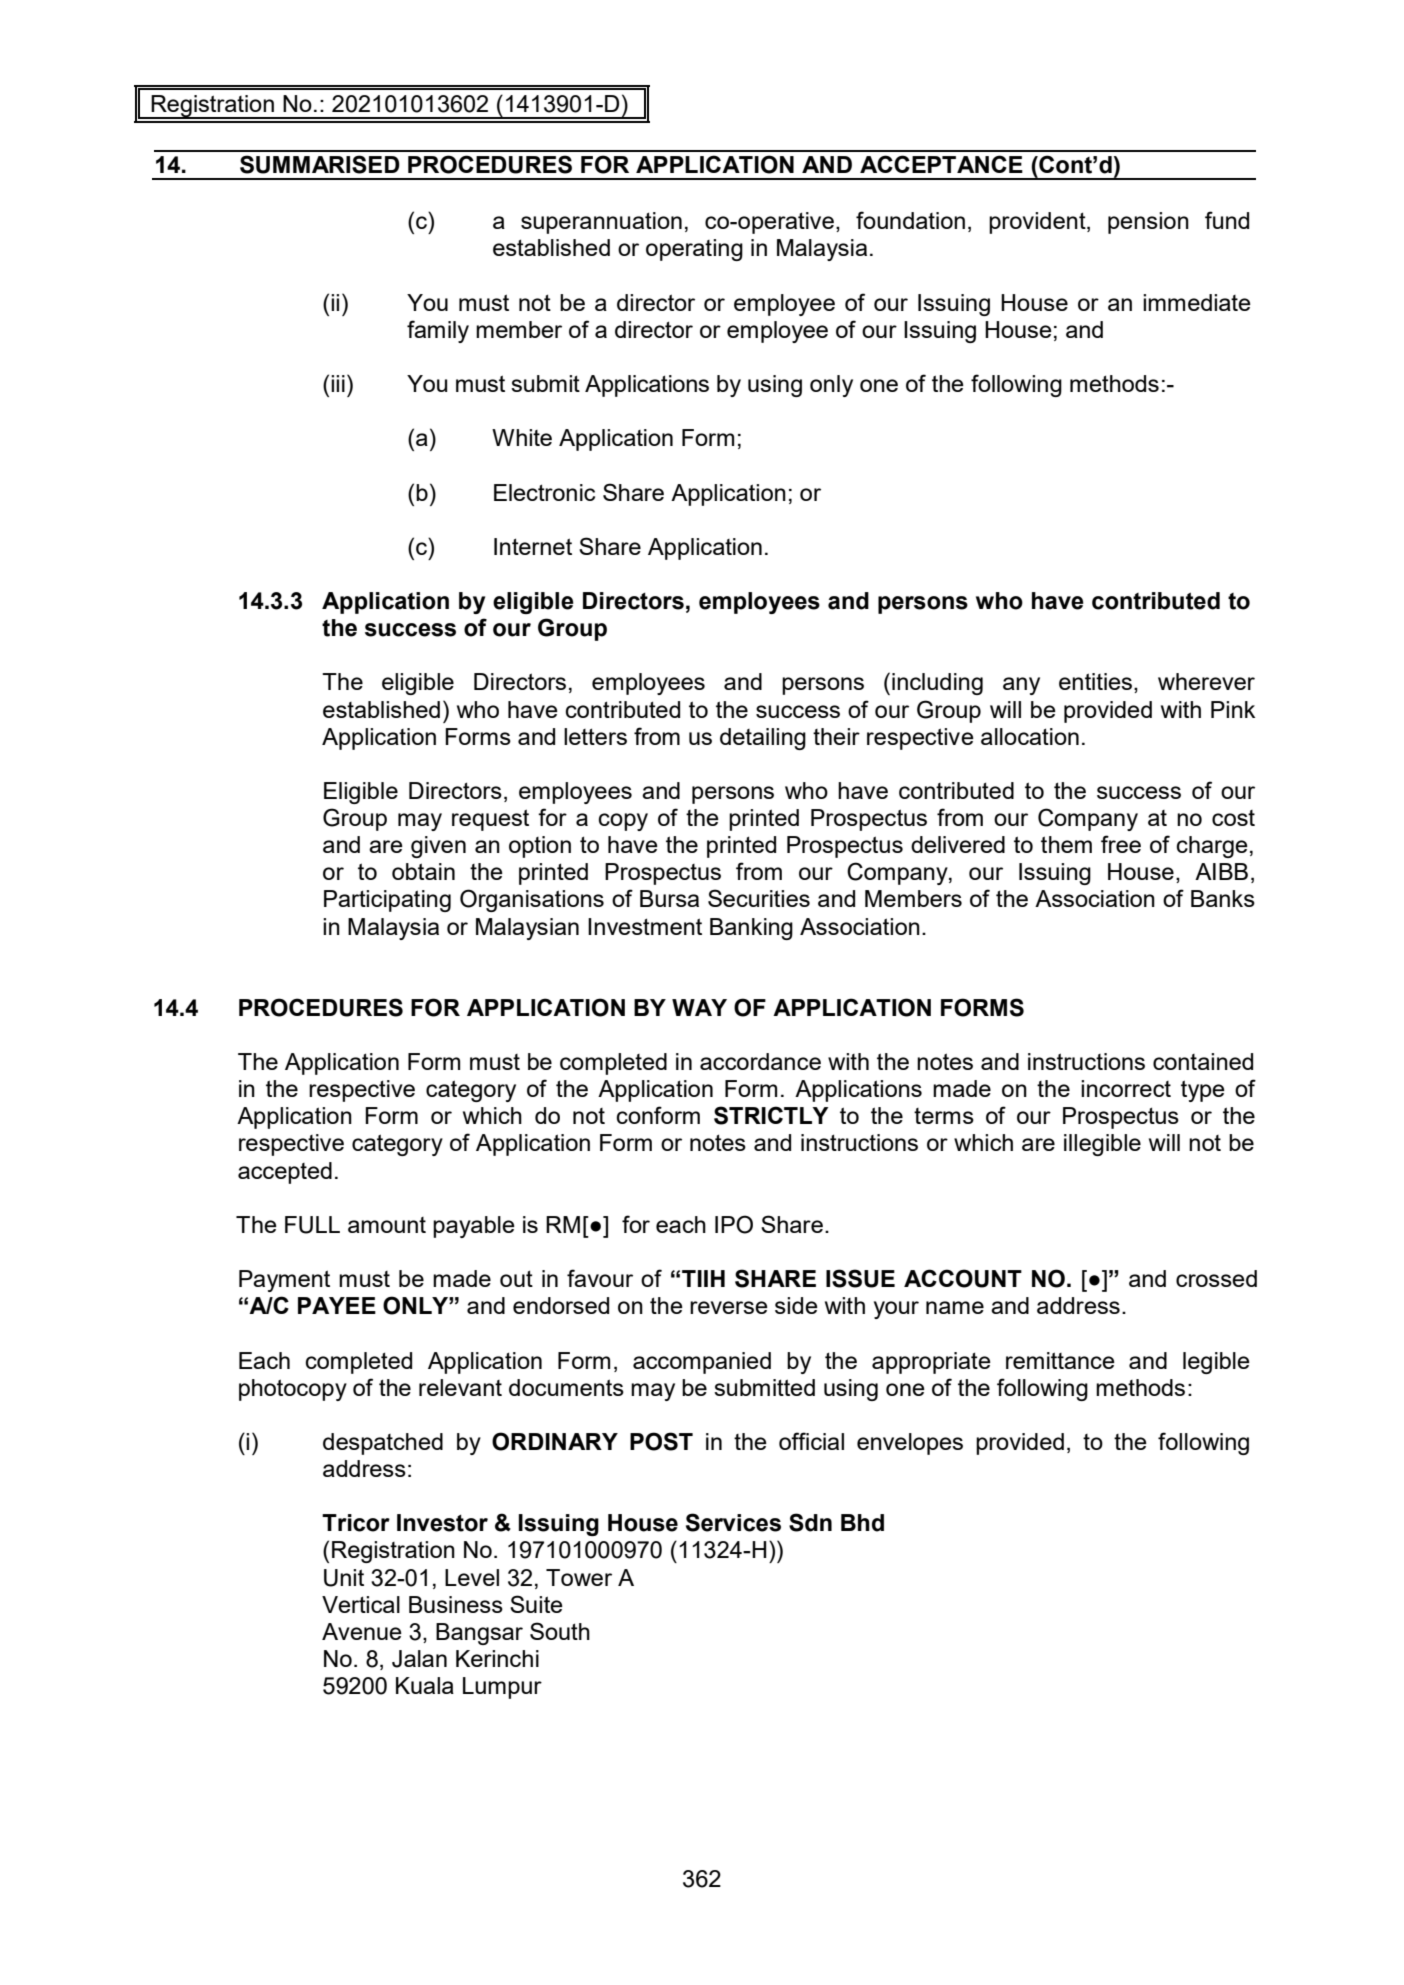 The height and width of the document is (1985, 1404). What do you see at coordinates (694, 250) in the document?
I see `operating` at bounding box center [694, 250].
